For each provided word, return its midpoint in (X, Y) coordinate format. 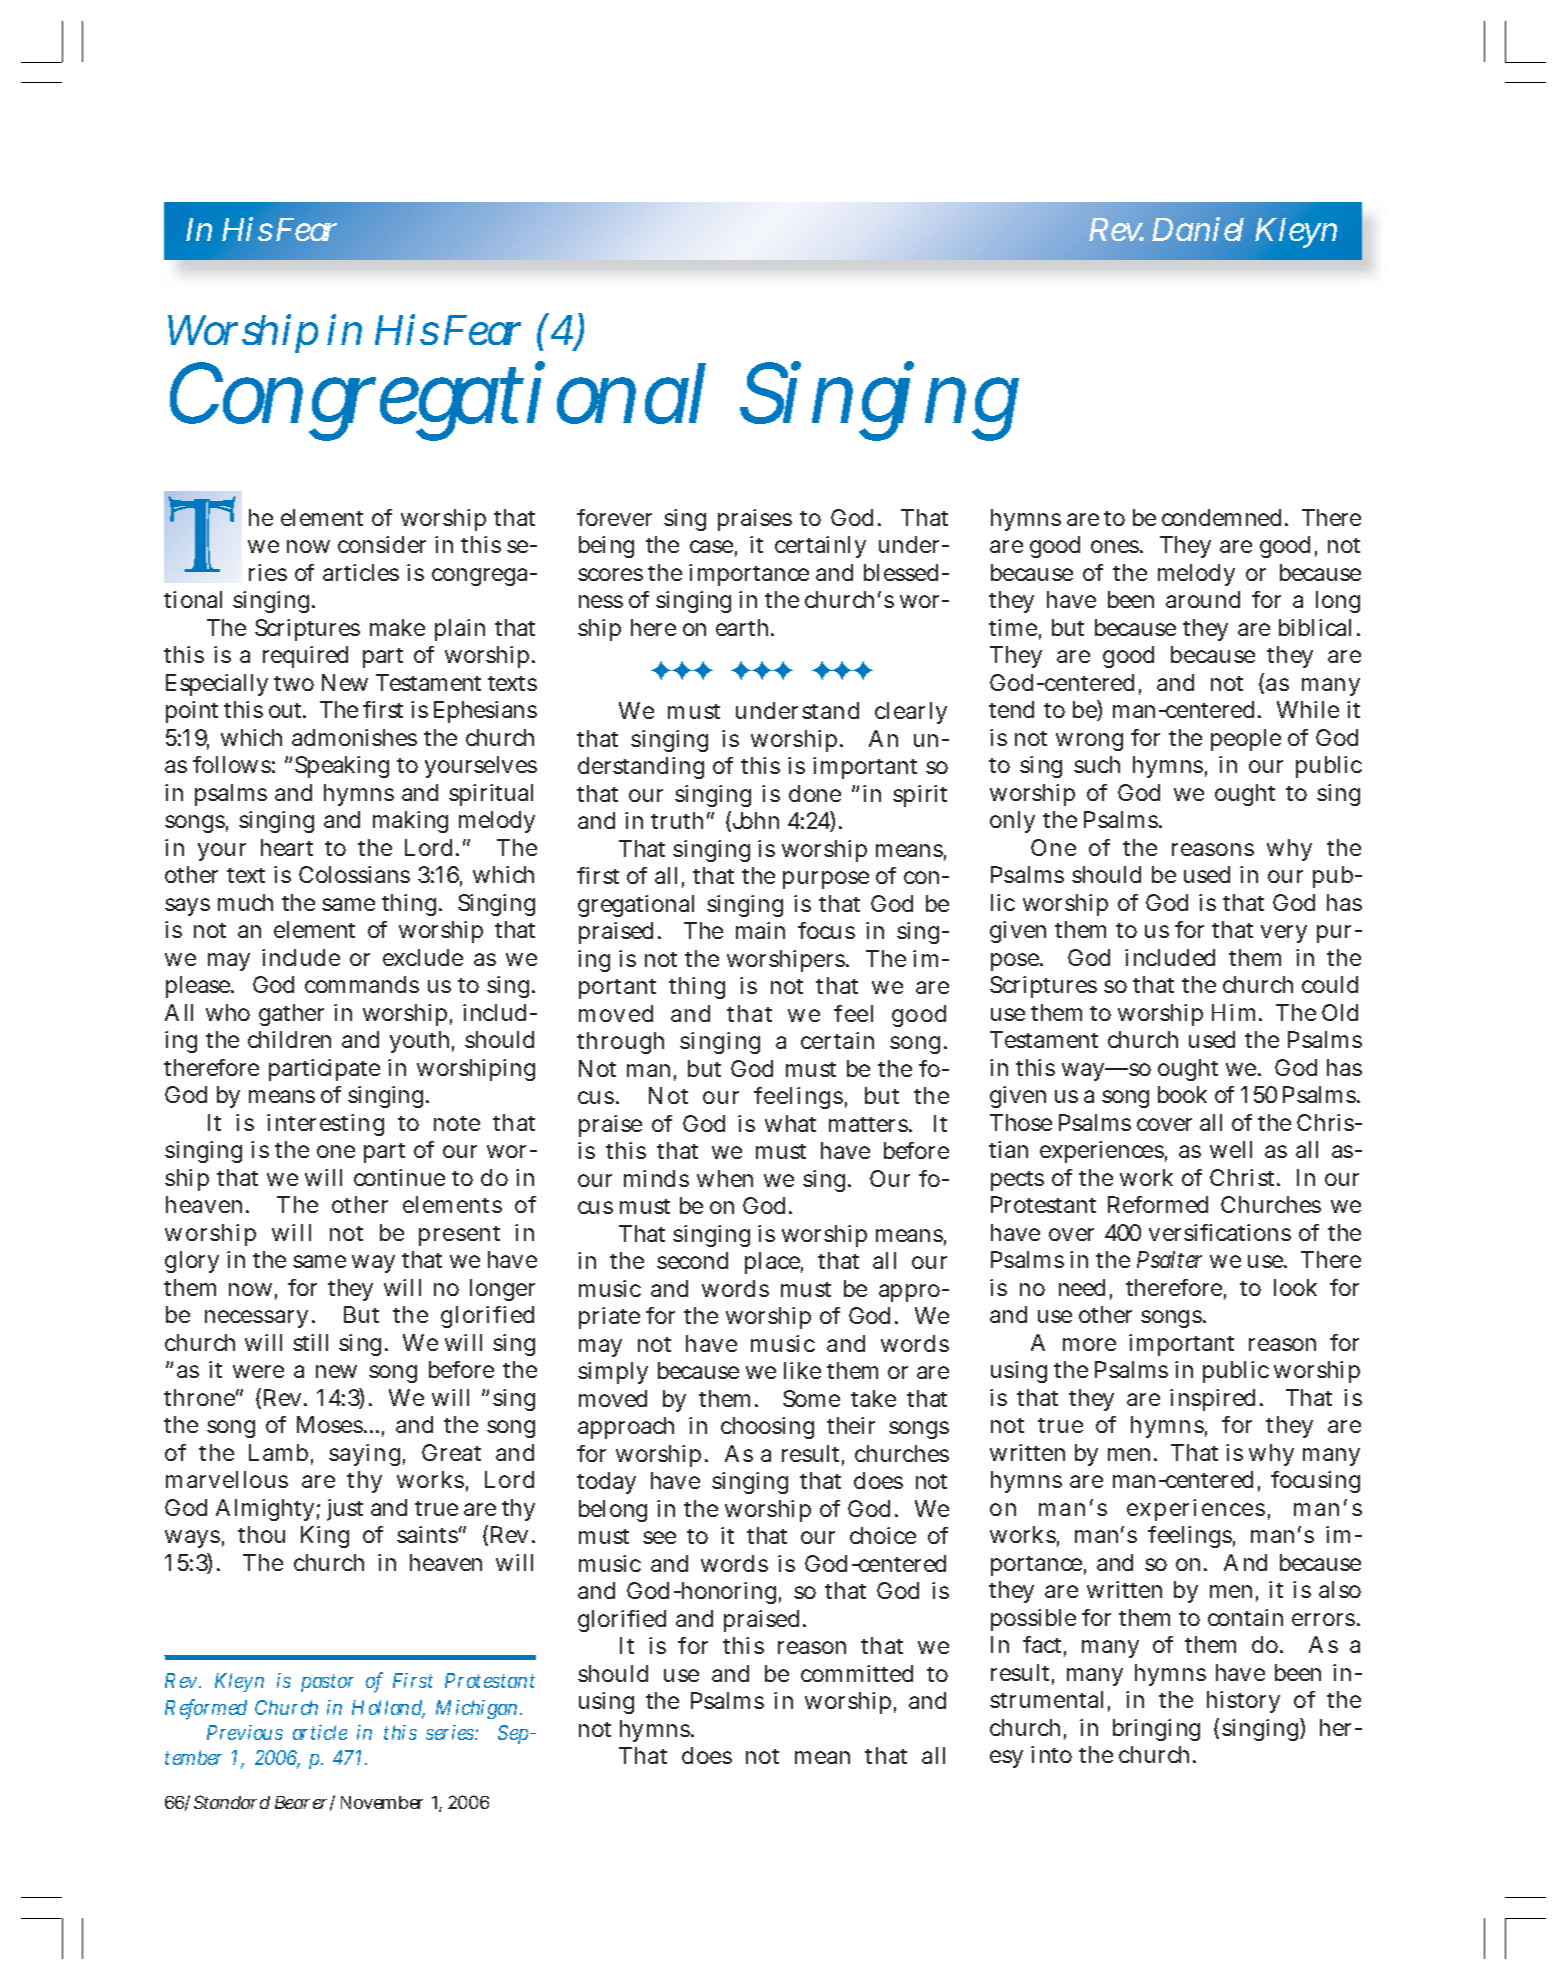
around (1203, 599)
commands (362, 984)
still (310, 1342)
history (1243, 1702)
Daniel (1198, 229)
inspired (1212, 1400)
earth (742, 627)
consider (382, 544)
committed (857, 1673)
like (802, 1370)
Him (1233, 1012)
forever (614, 517)
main (760, 930)
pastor (327, 1683)
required (305, 657)
